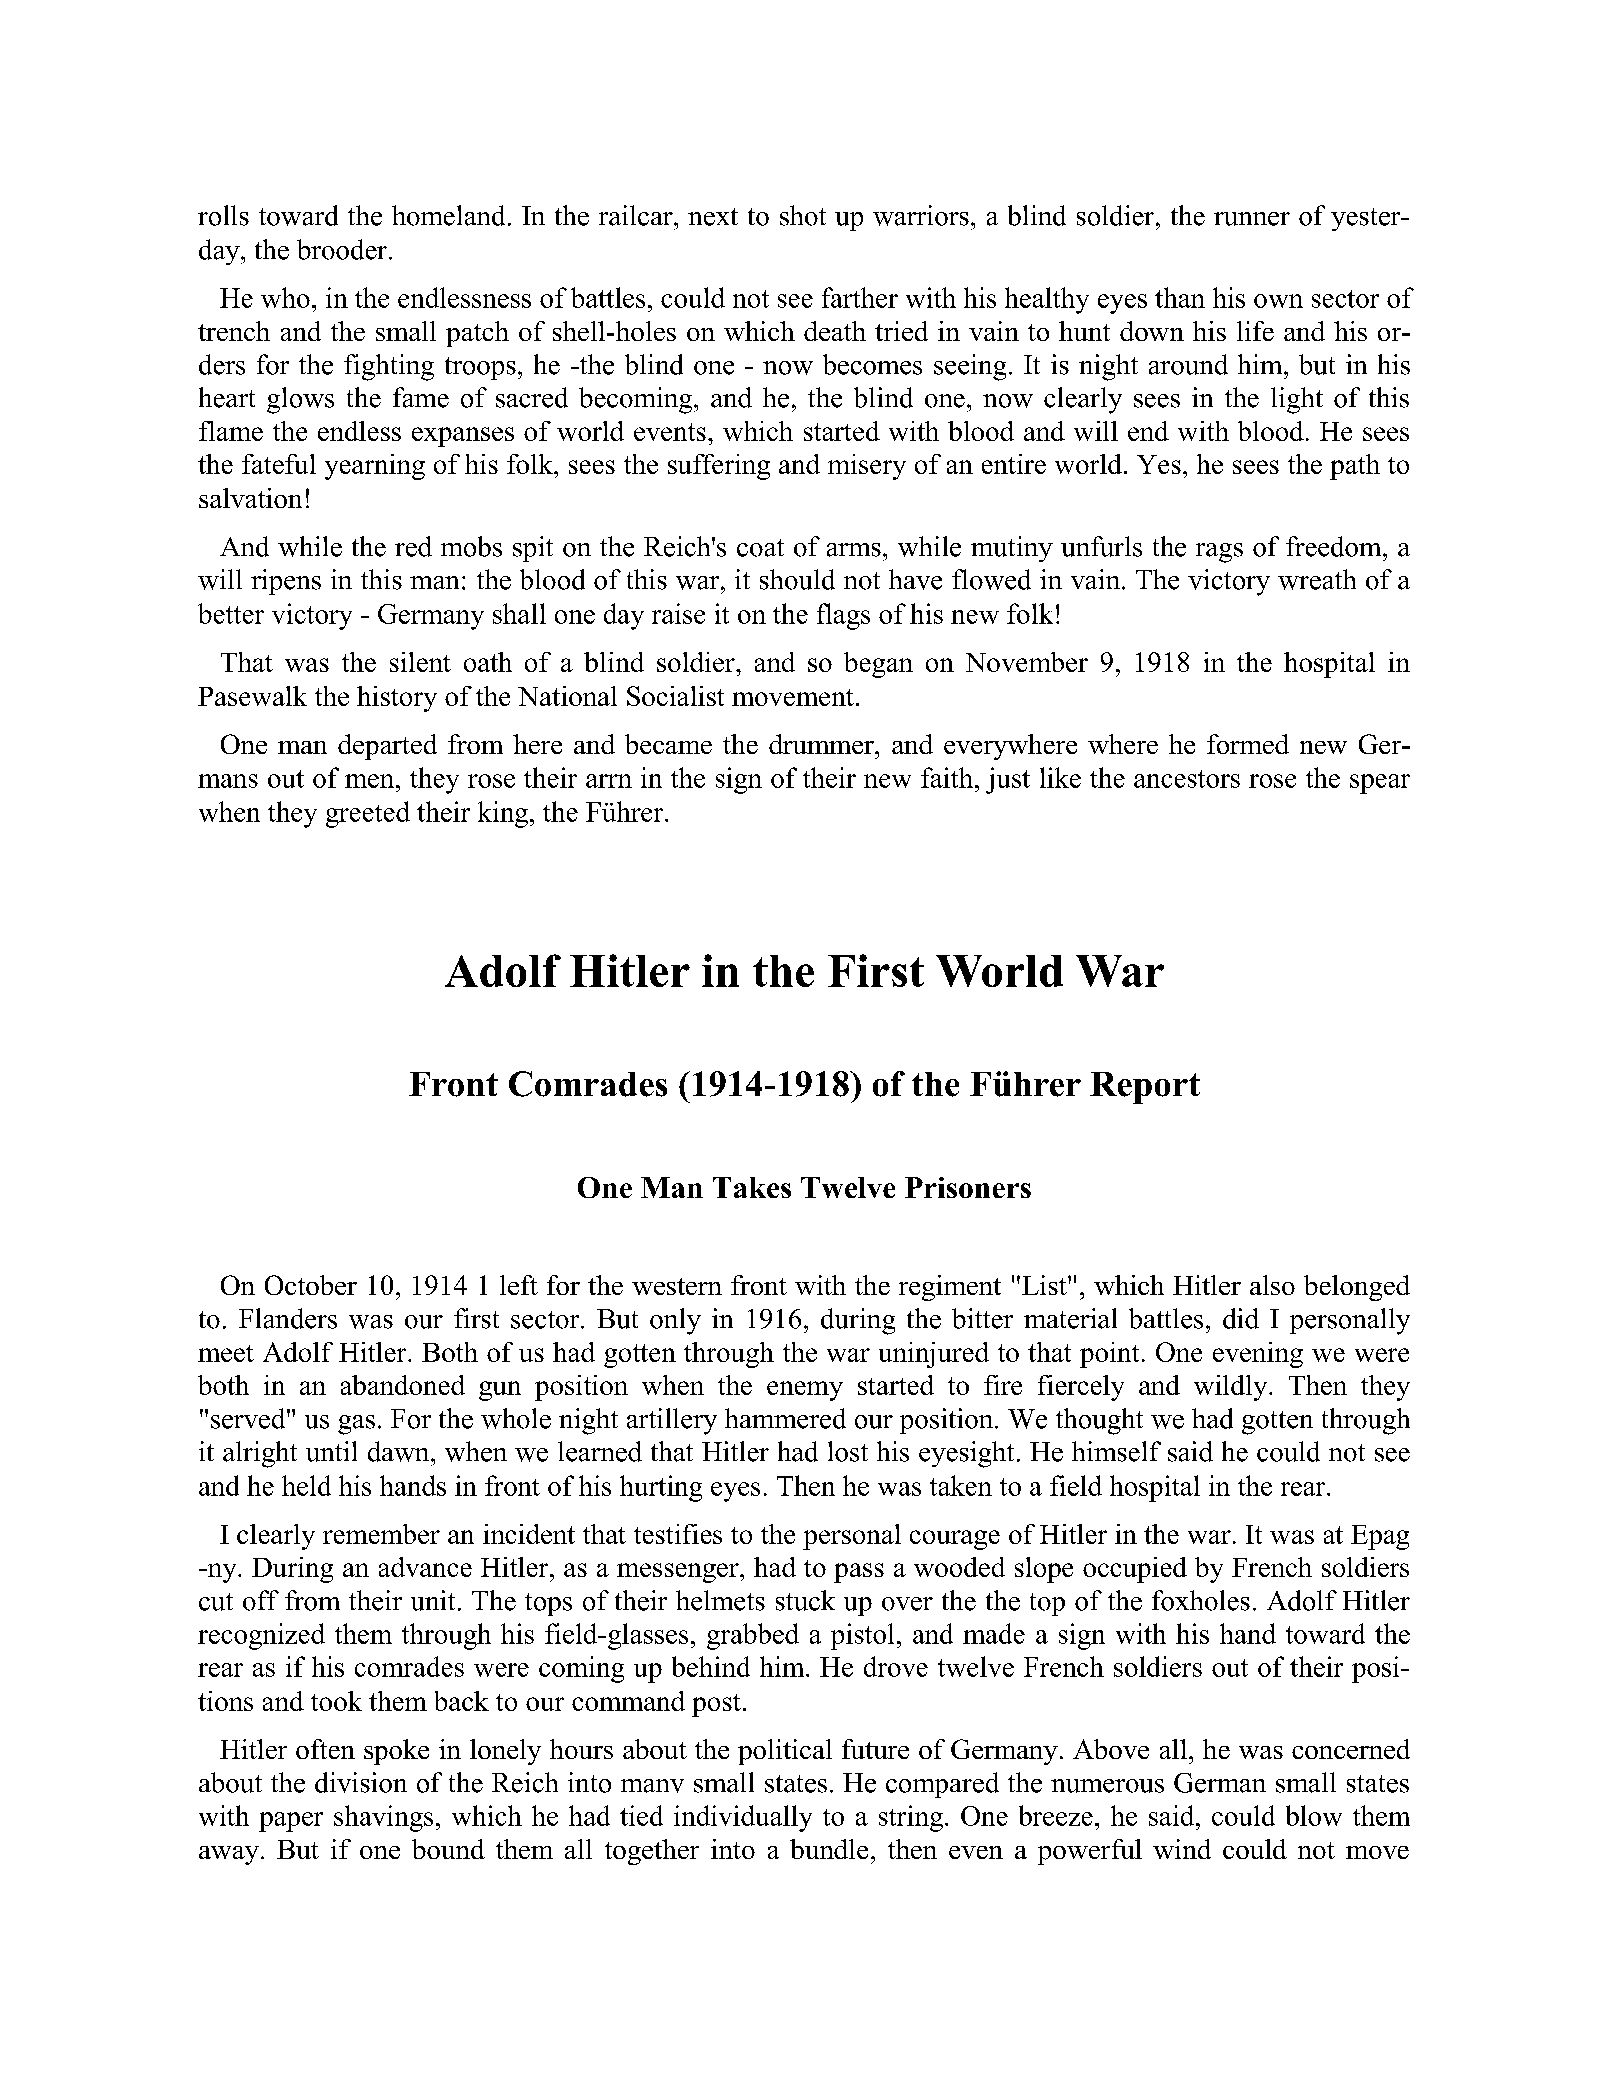 Image resolution: width=1609 pixels, height=2082 pixels. Describe the element at coordinates (342, 249) in the screenshot. I see `brooder` at that location.
